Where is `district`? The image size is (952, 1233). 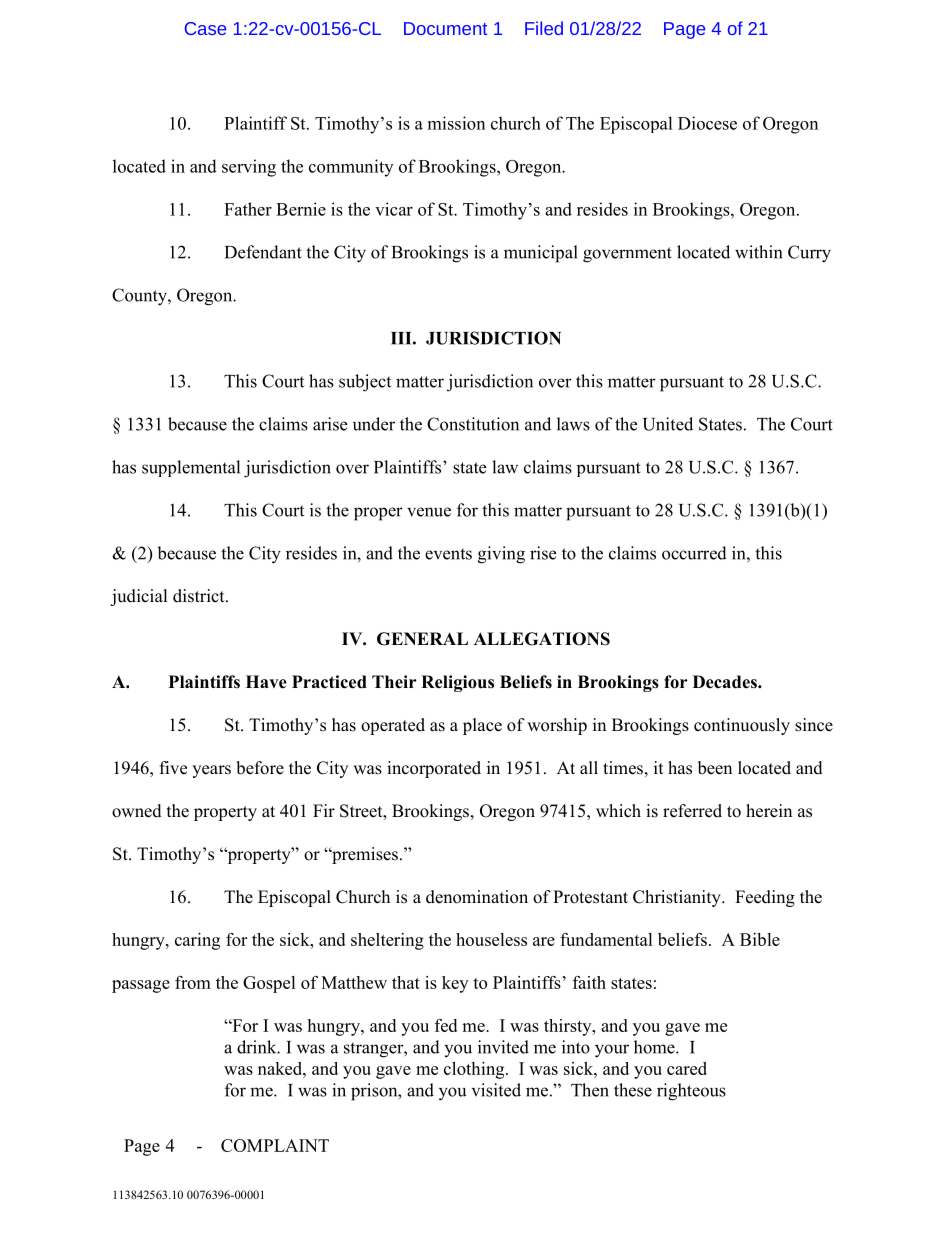 district is located at coordinates (200, 596).
